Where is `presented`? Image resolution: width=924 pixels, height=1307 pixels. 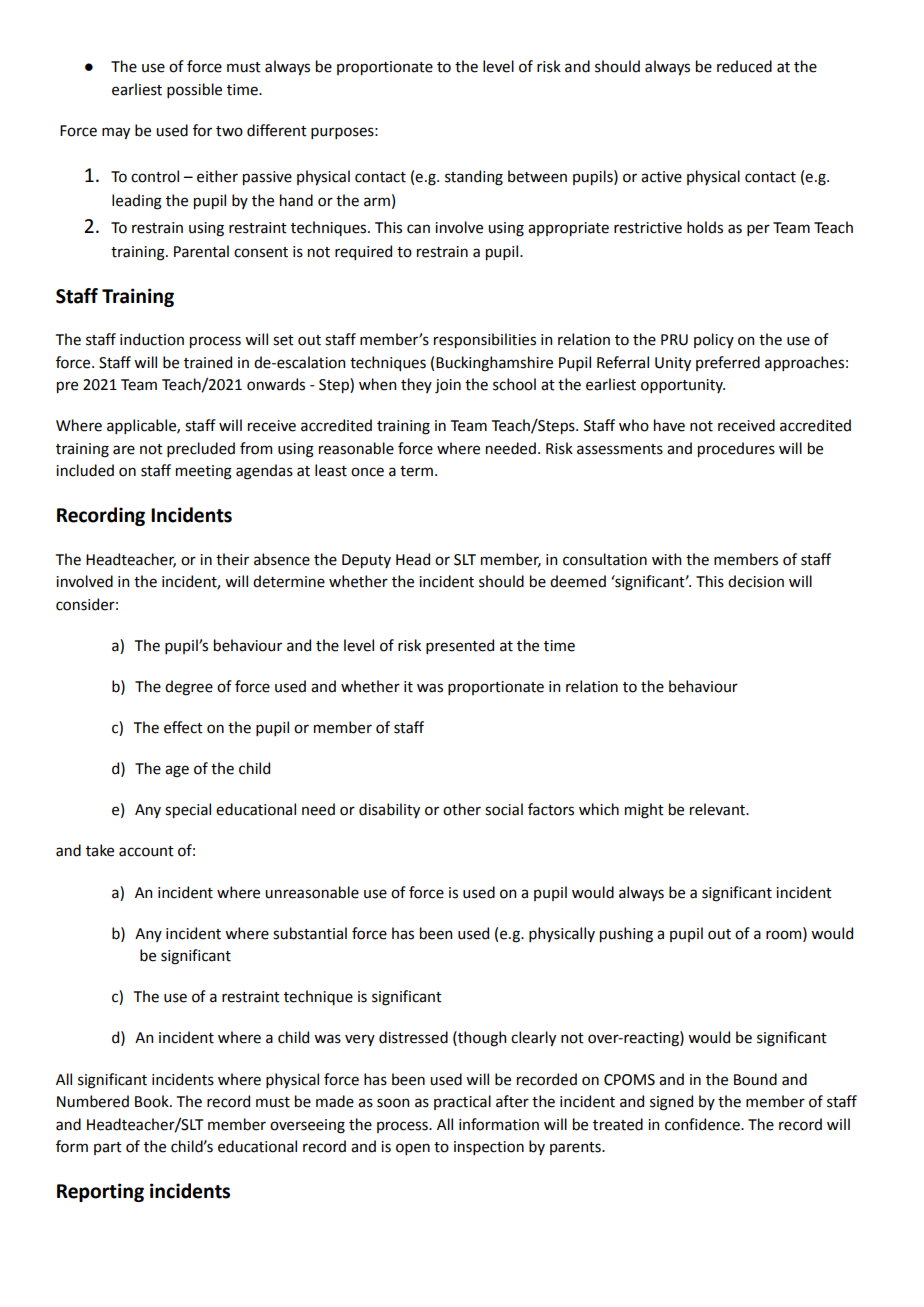
presented is located at coordinates (460, 646).
